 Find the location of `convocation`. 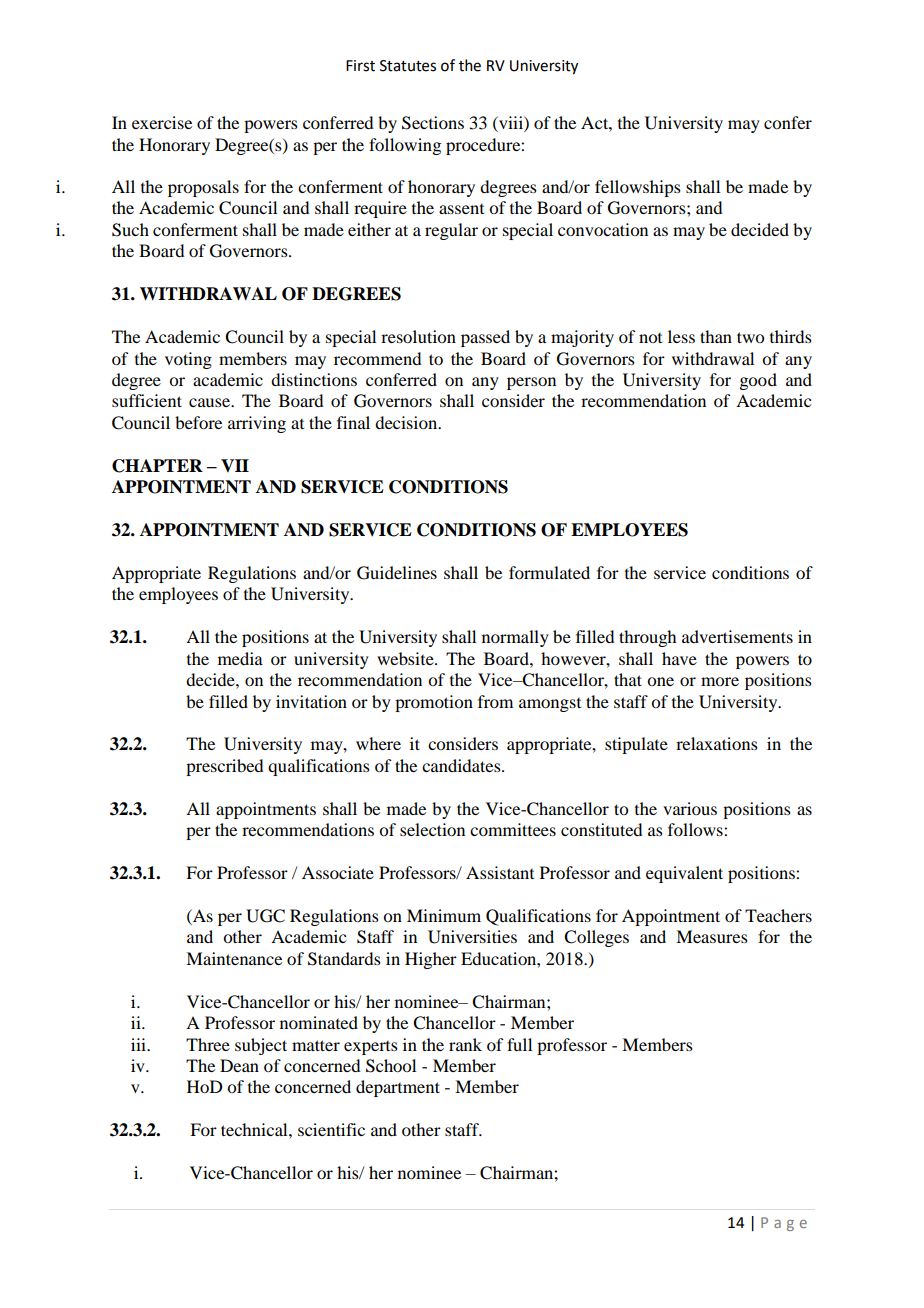

convocation is located at coordinates (603, 229).
